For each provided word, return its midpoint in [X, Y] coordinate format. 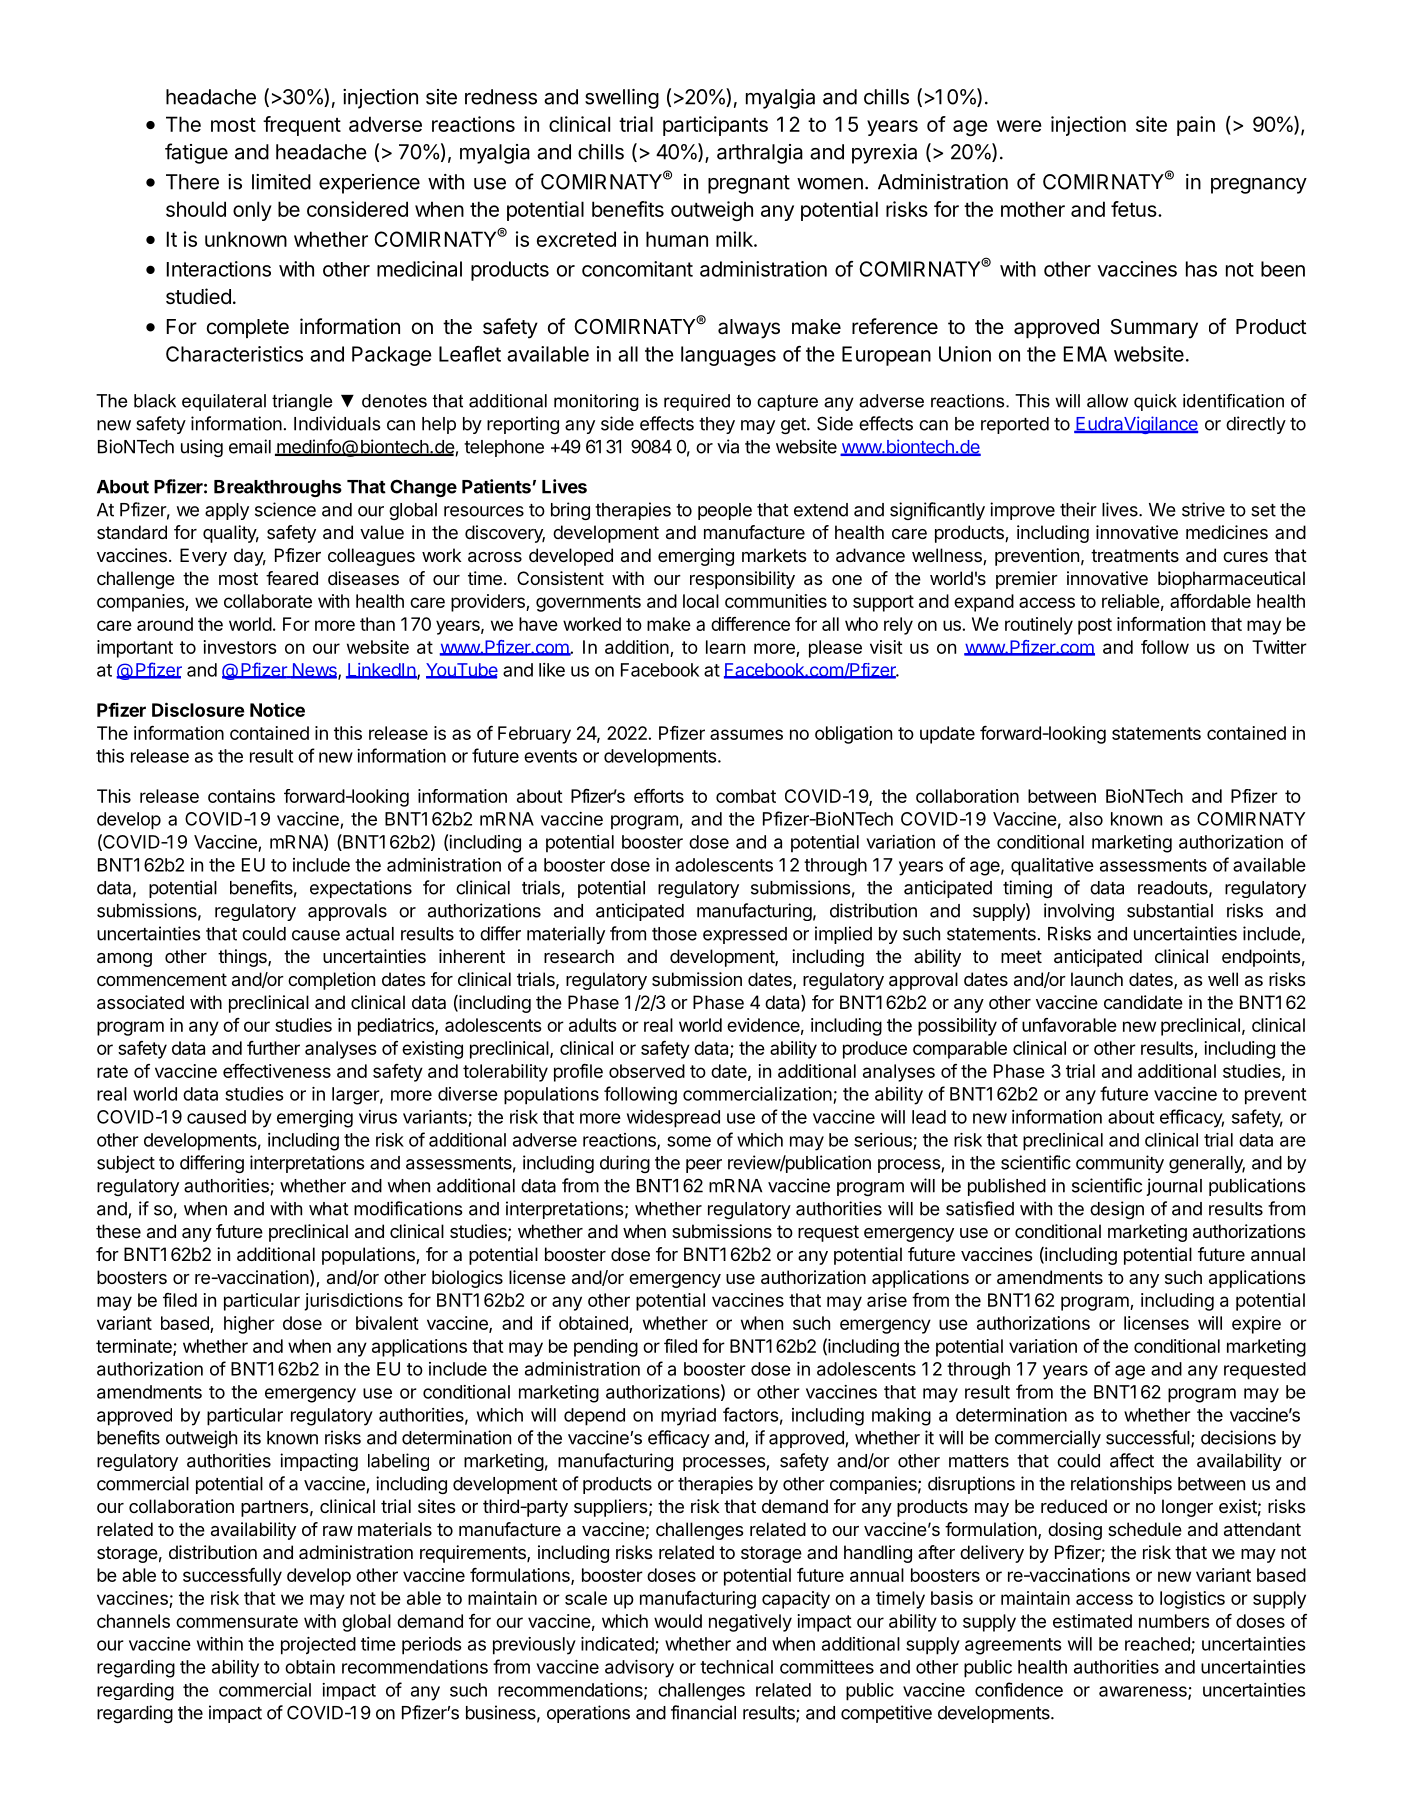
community [1120, 1164]
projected [318, 1646]
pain [1196, 126]
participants [715, 126]
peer [704, 1166]
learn [725, 647]
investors [240, 647]
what [329, 1209]
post [1095, 626]
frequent [302, 126]
